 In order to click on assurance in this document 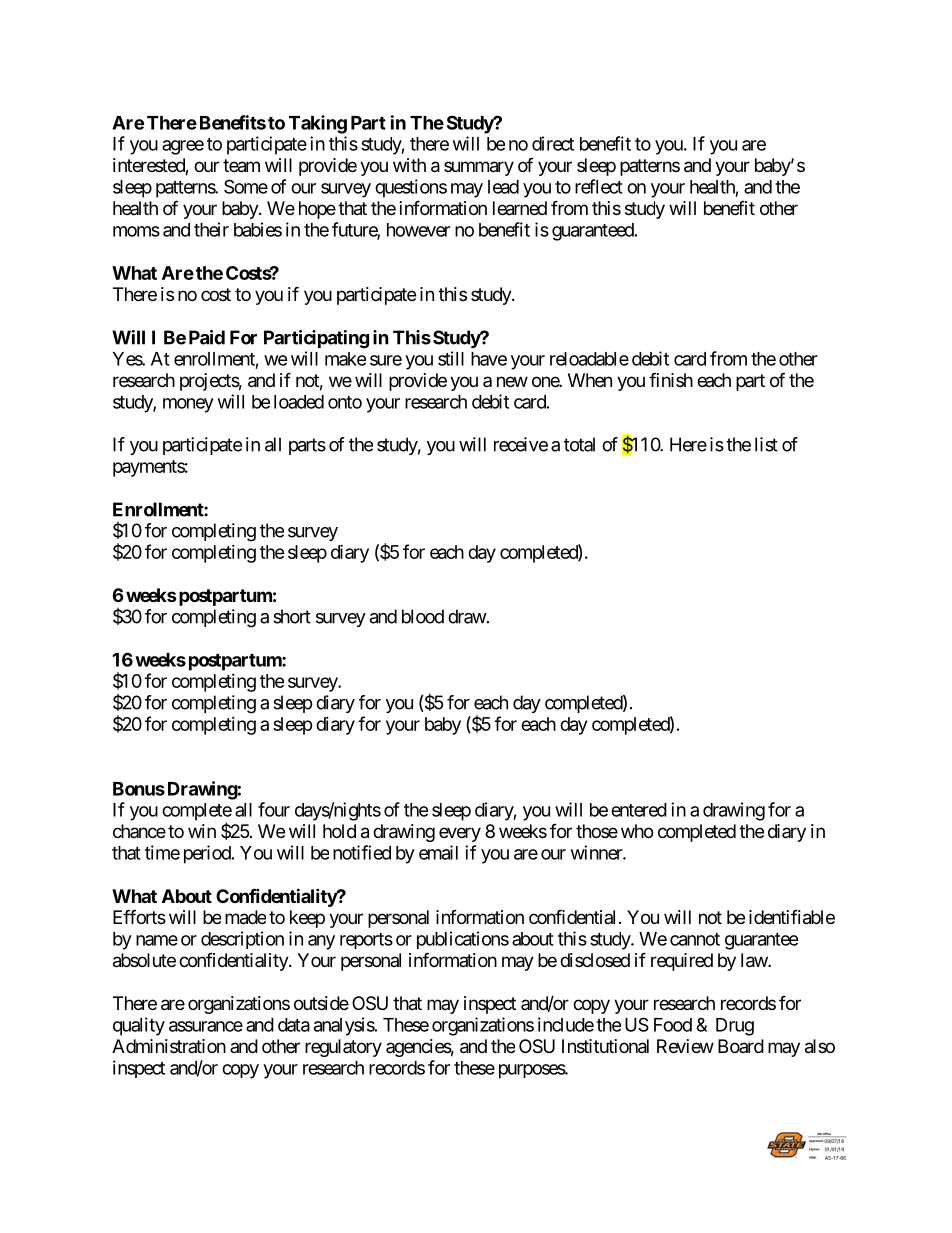, I will do `click(206, 1026)`.
